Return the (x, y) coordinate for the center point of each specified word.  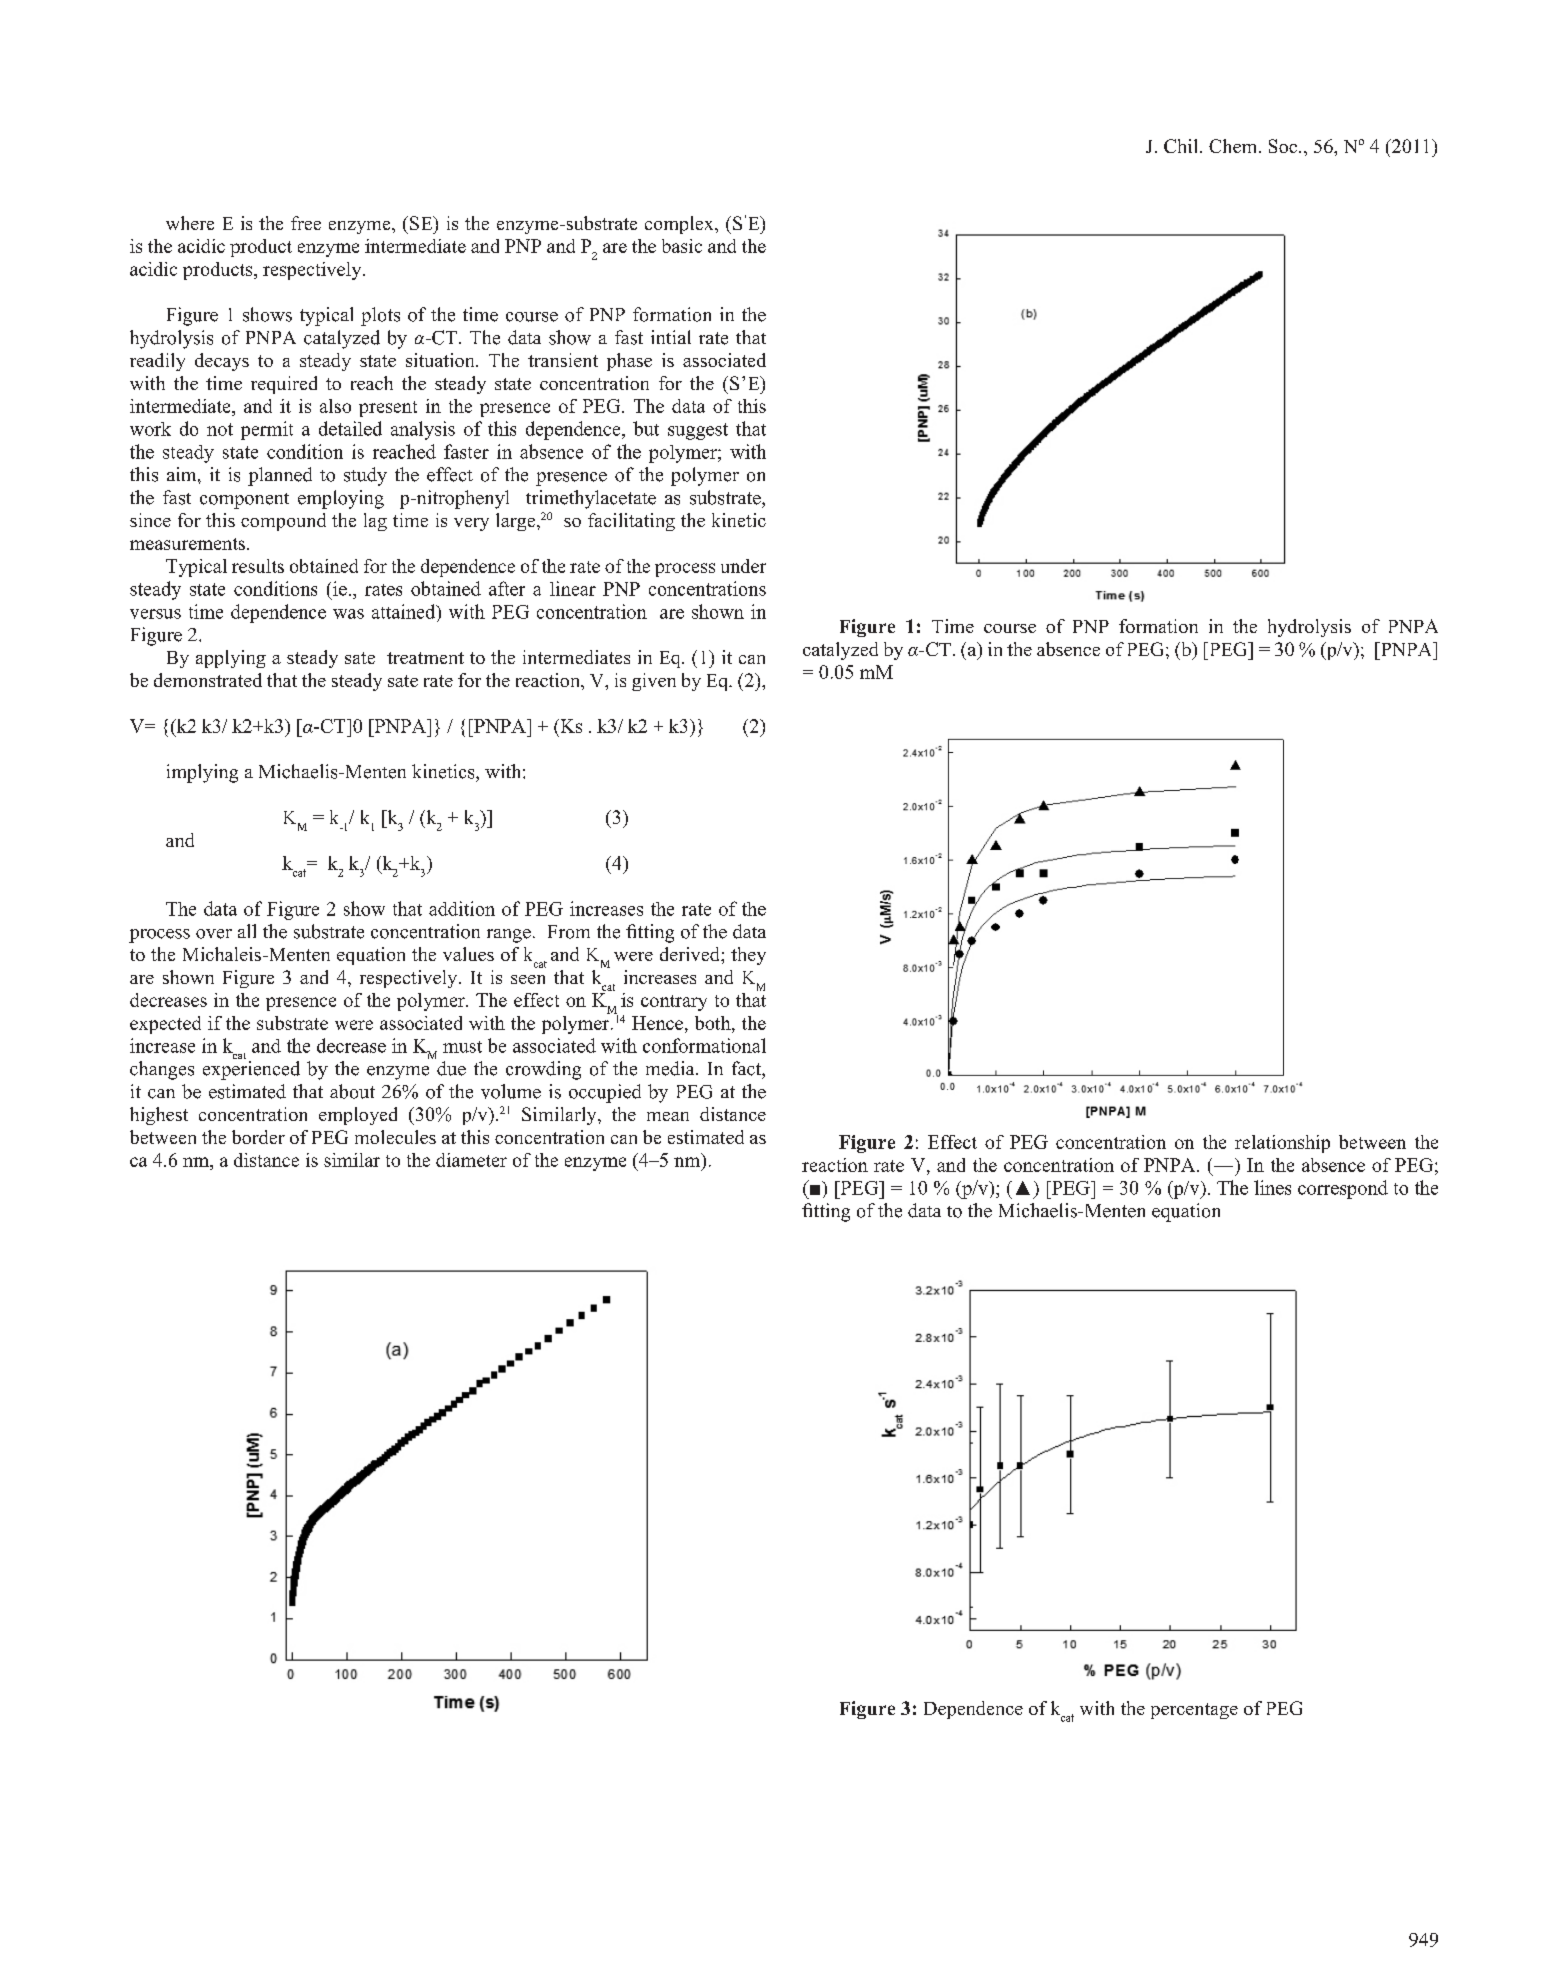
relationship (1282, 1144)
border (258, 1137)
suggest (698, 431)
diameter (471, 1160)
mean (668, 1116)
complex (680, 225)
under (743, 566)
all (247, 931)
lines (1272, 1187)
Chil (1182, 146)
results (258, 566)
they (748, 956)
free (306, 223)
